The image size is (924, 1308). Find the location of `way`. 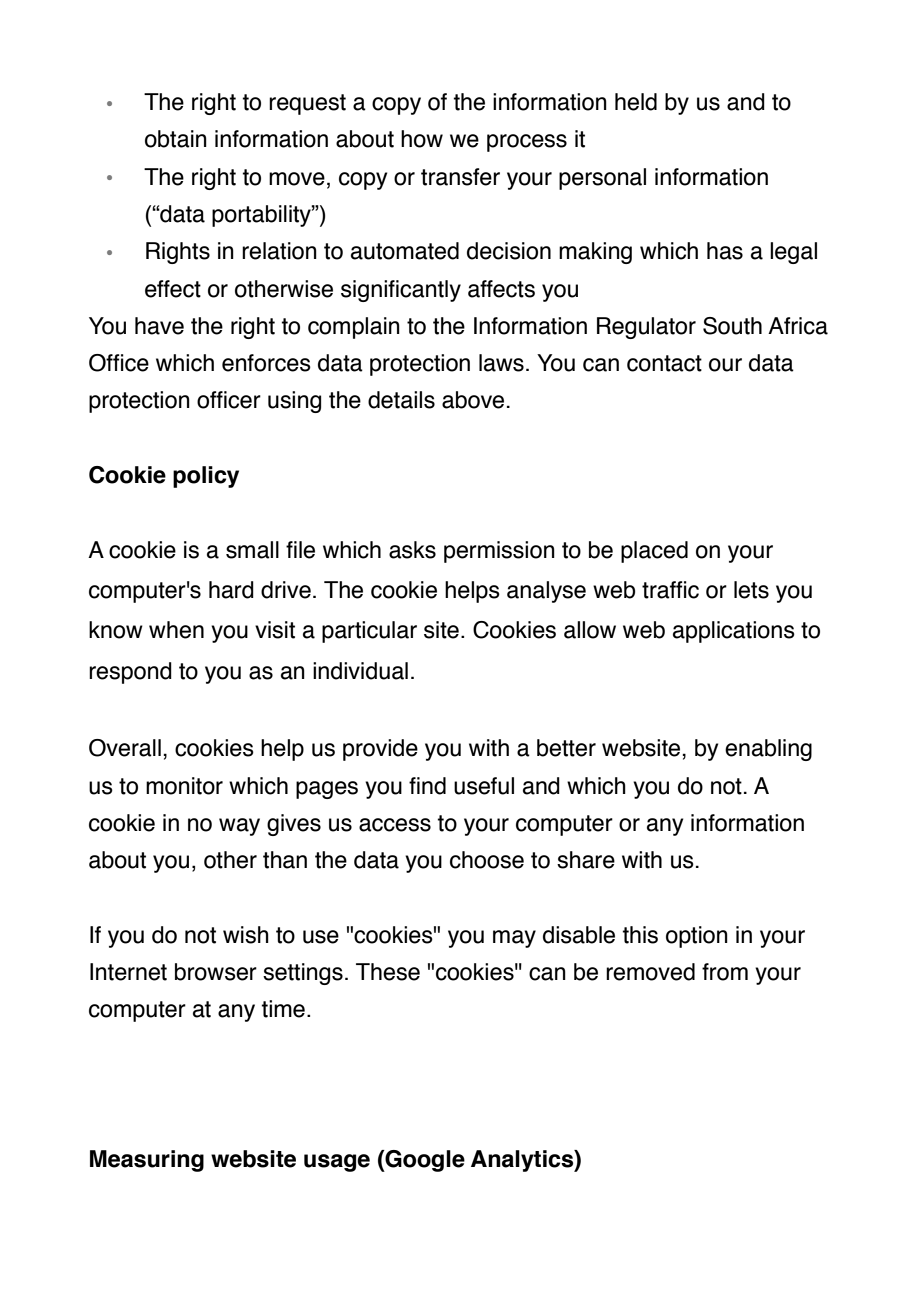

way is located at coordinates (239, 827).
